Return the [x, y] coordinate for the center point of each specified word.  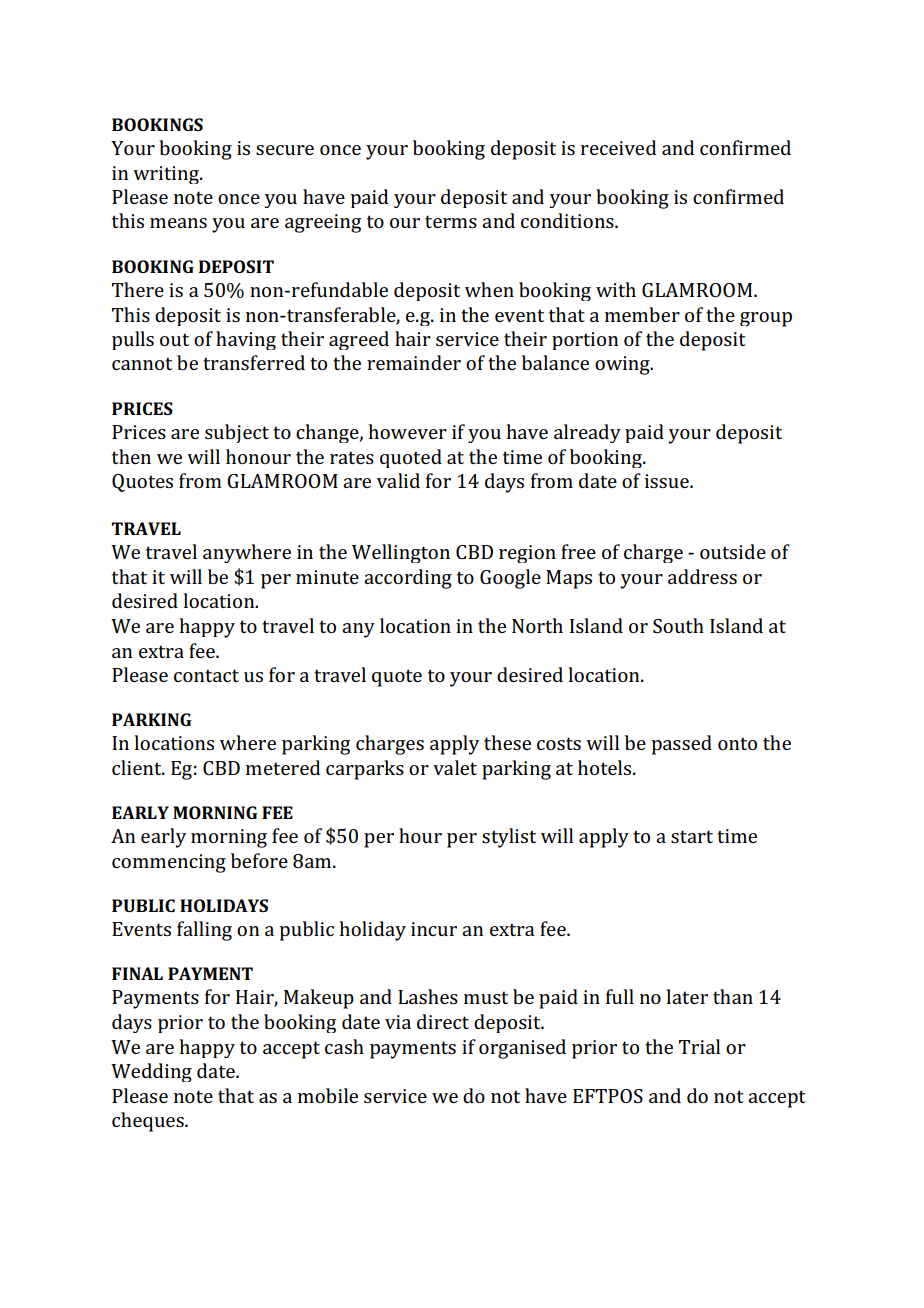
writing [167, 175]
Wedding [151, 1072]
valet [455, 767]
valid [398, 480]
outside [733, 551]
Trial [699, 1046]
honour [258, 456]
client [138, 767]
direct [443, 1021]
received [618, 147]
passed [681, 745]
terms [451, 221]
